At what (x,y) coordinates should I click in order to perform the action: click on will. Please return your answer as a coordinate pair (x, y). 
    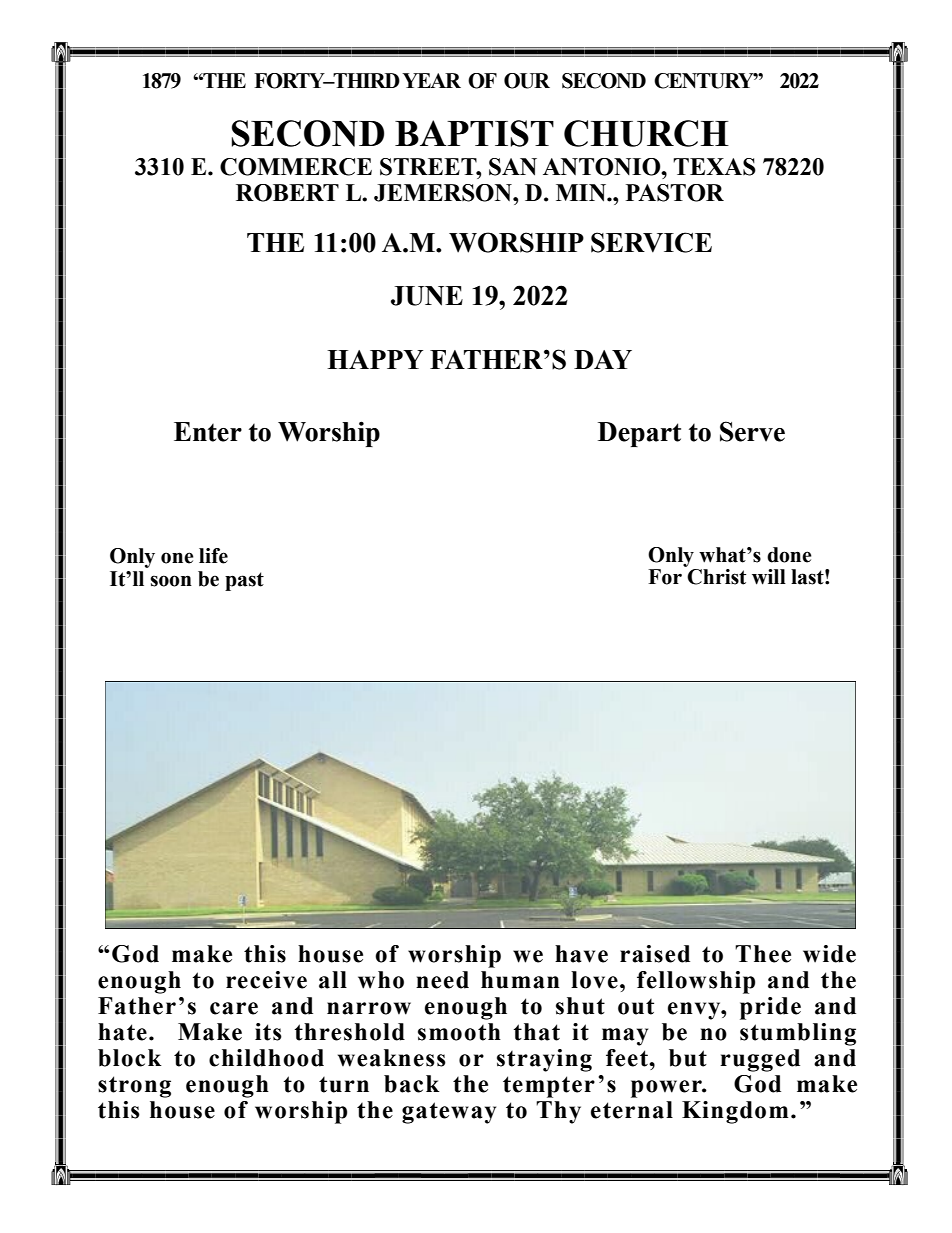
    Looking at the image, I should click on (769, 577).
